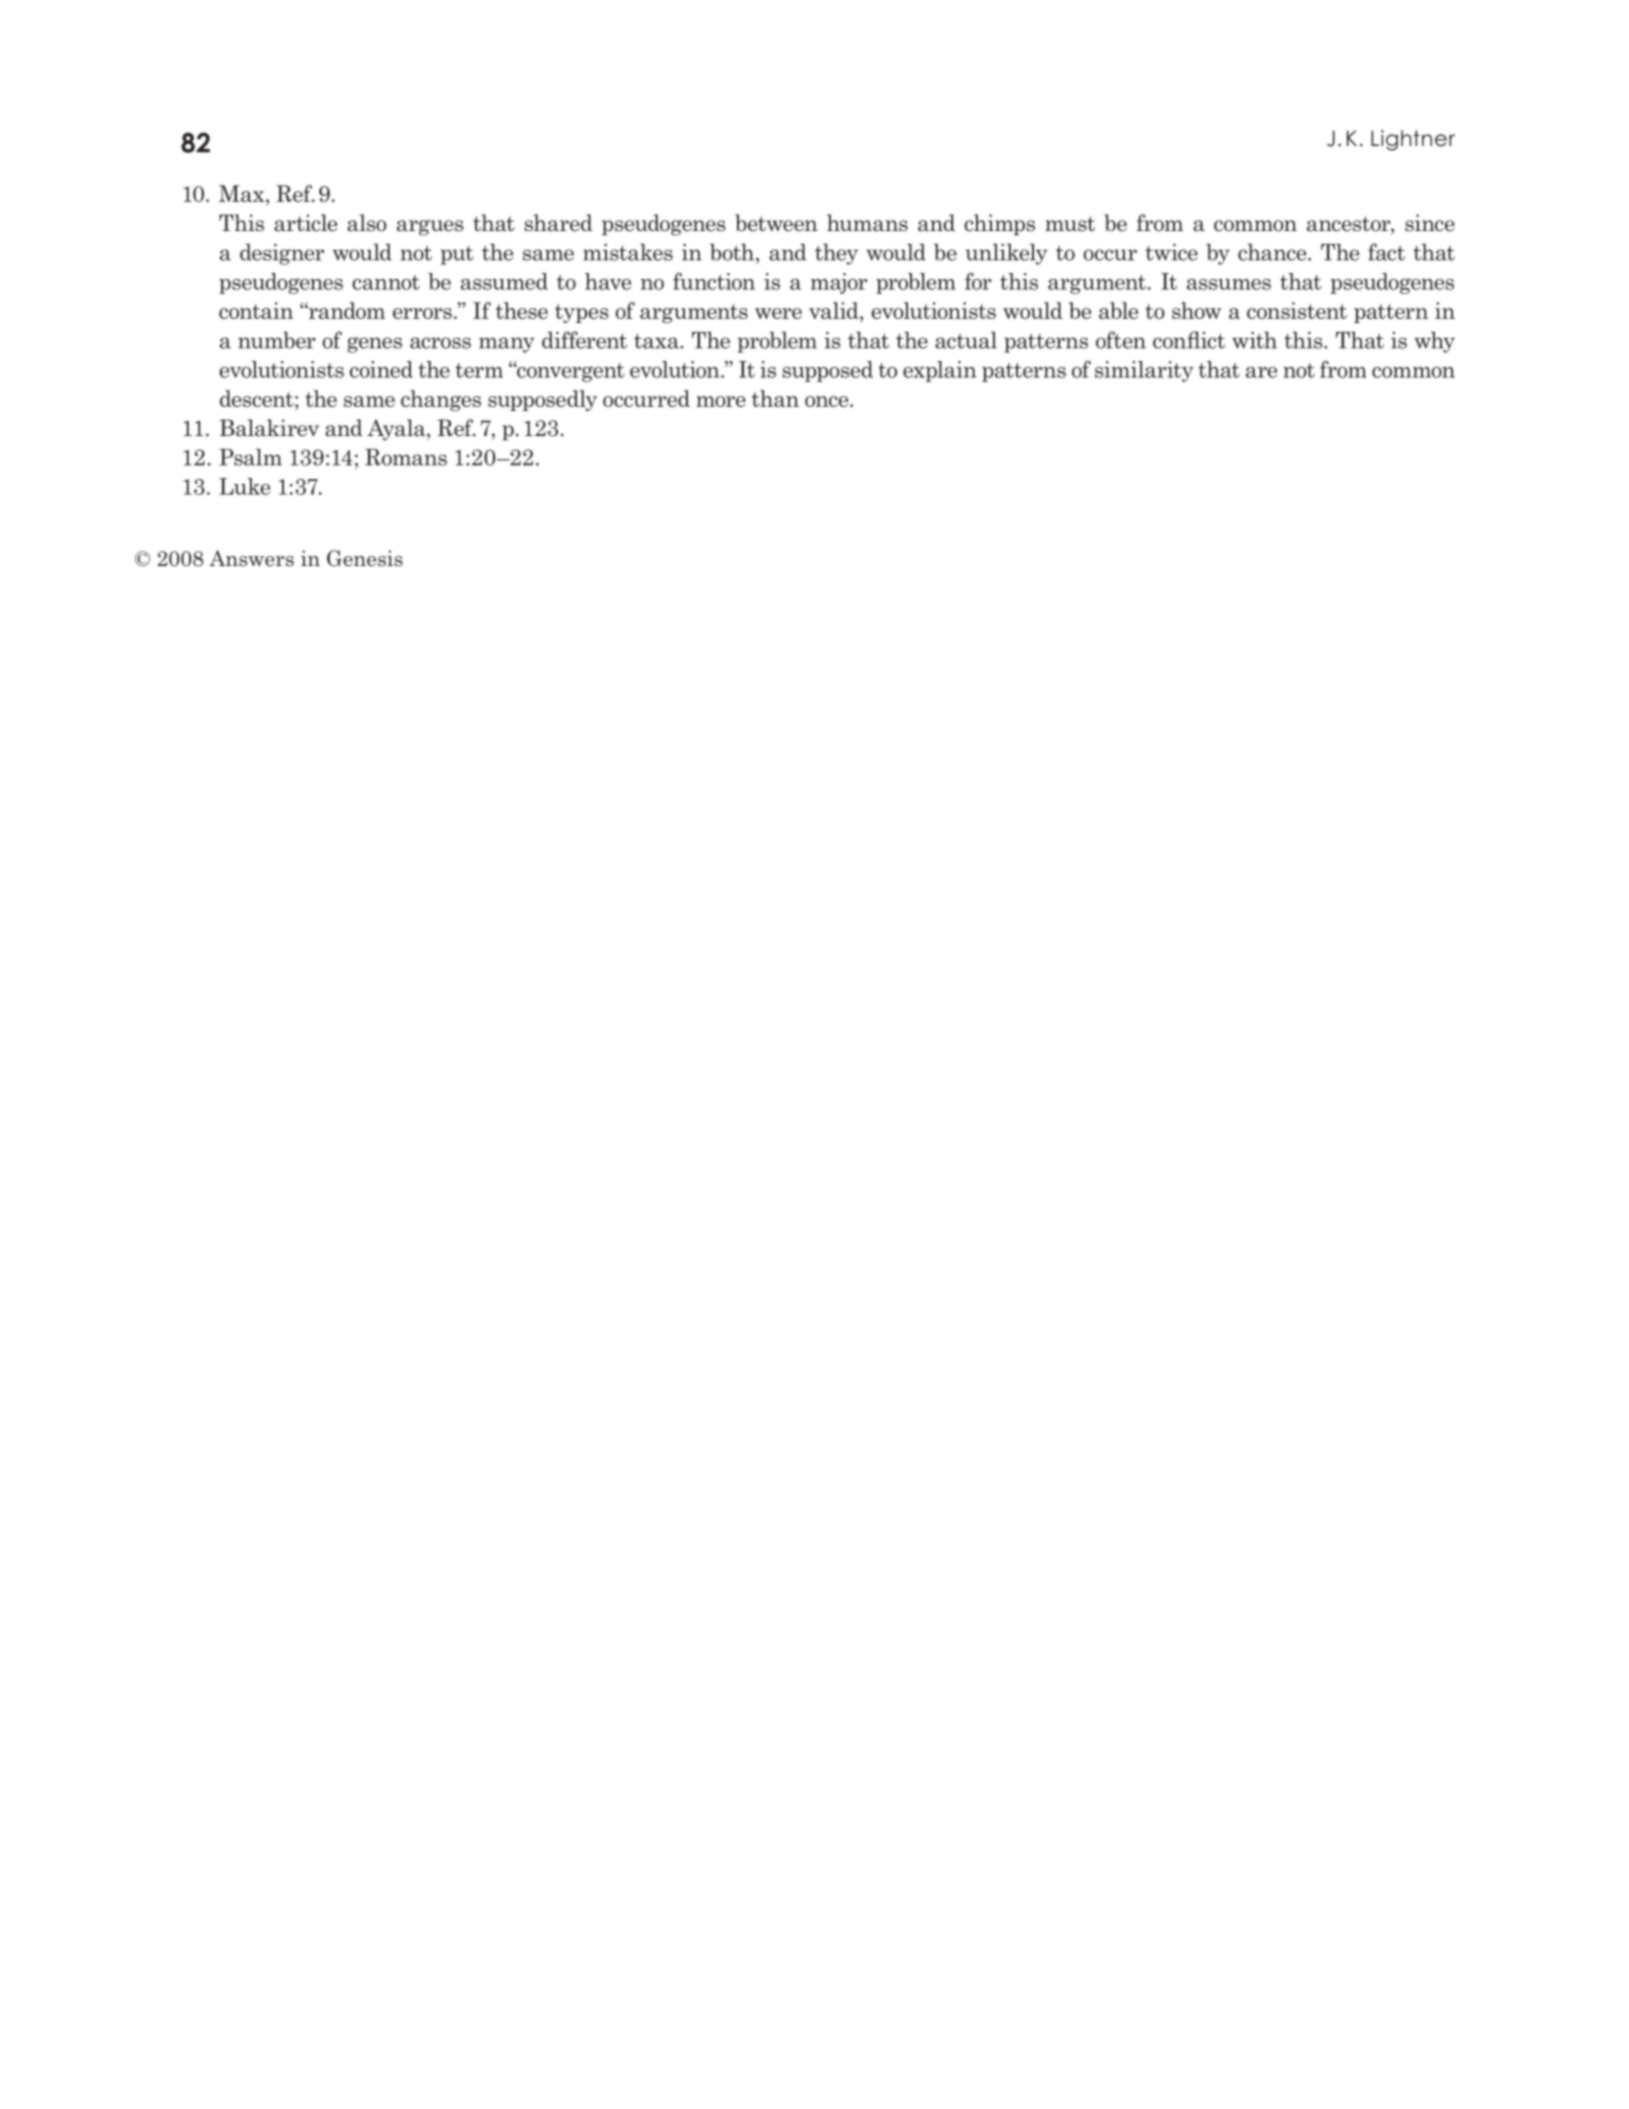 This screenshot has height=2109, width=1629. Describe the element at coordinates (1229, 284) in the screenshot. I see `assumes` at that location.
